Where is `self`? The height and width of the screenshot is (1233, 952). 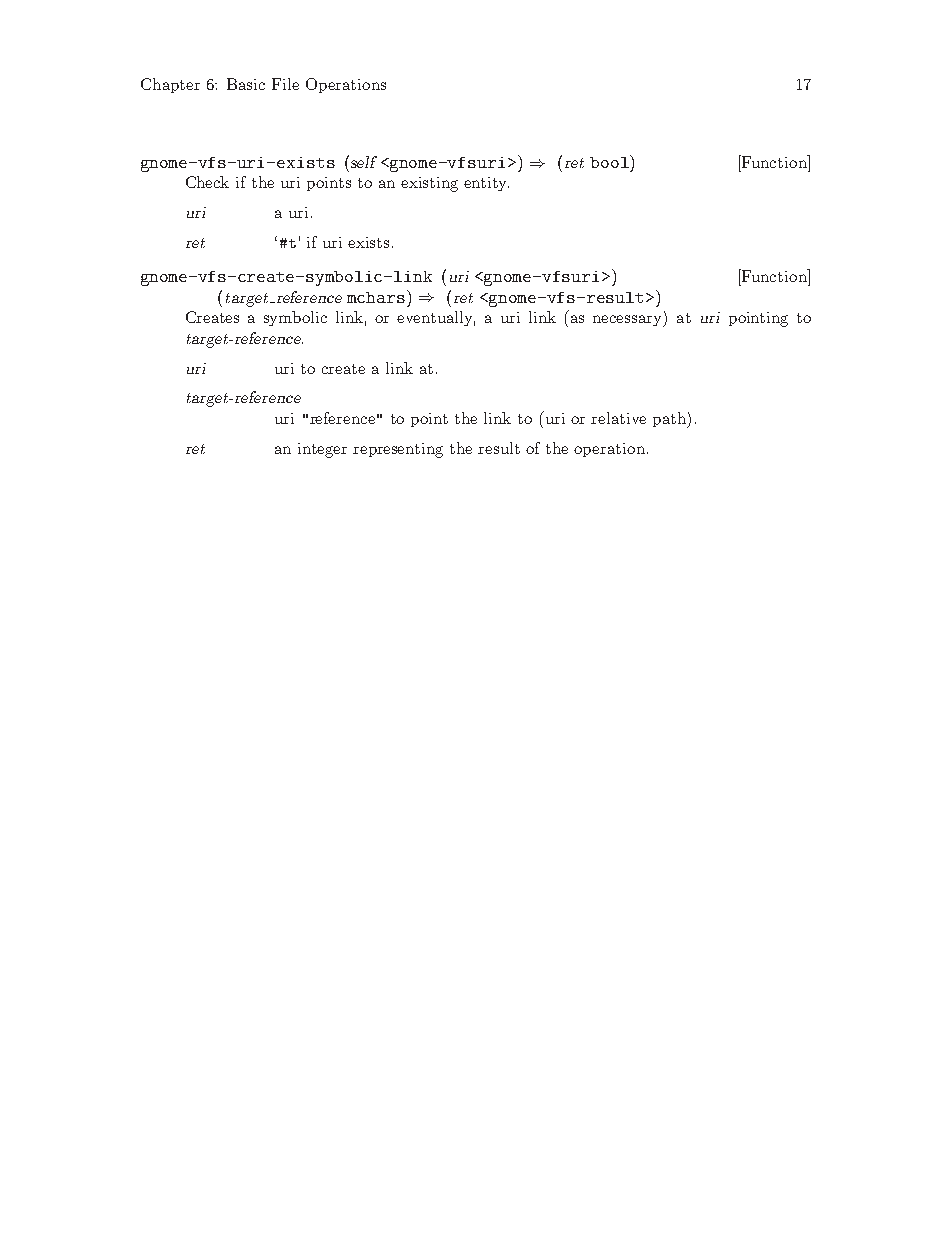 self is located at coordinates (362, 161).
